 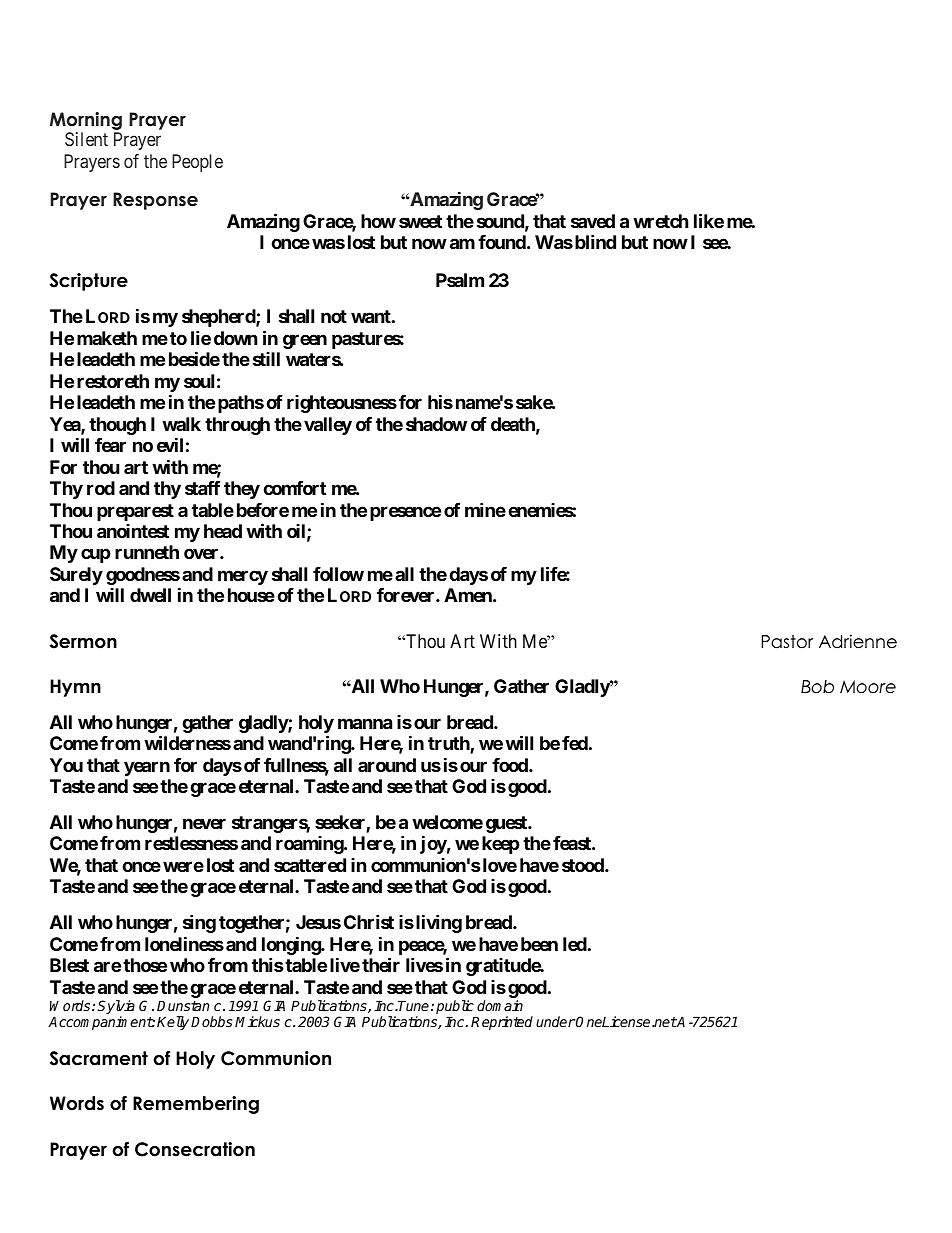 I want to click on runneth, so click(x=147, y=552).
